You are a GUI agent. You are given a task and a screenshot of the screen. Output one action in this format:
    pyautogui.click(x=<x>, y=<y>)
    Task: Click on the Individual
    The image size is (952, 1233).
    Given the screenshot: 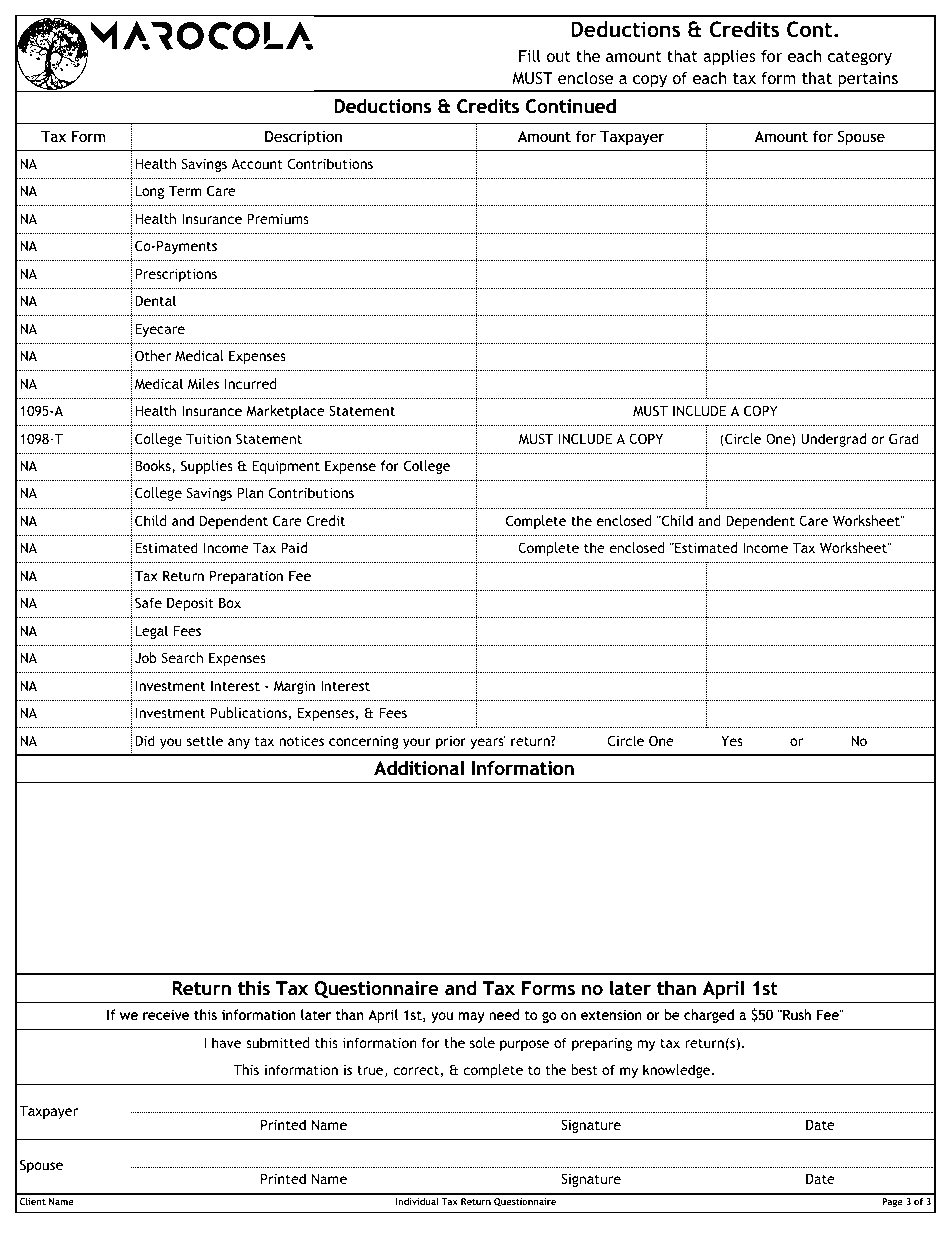 What is the action you would take?
    pyautogui.click(x=417, y=1201)
